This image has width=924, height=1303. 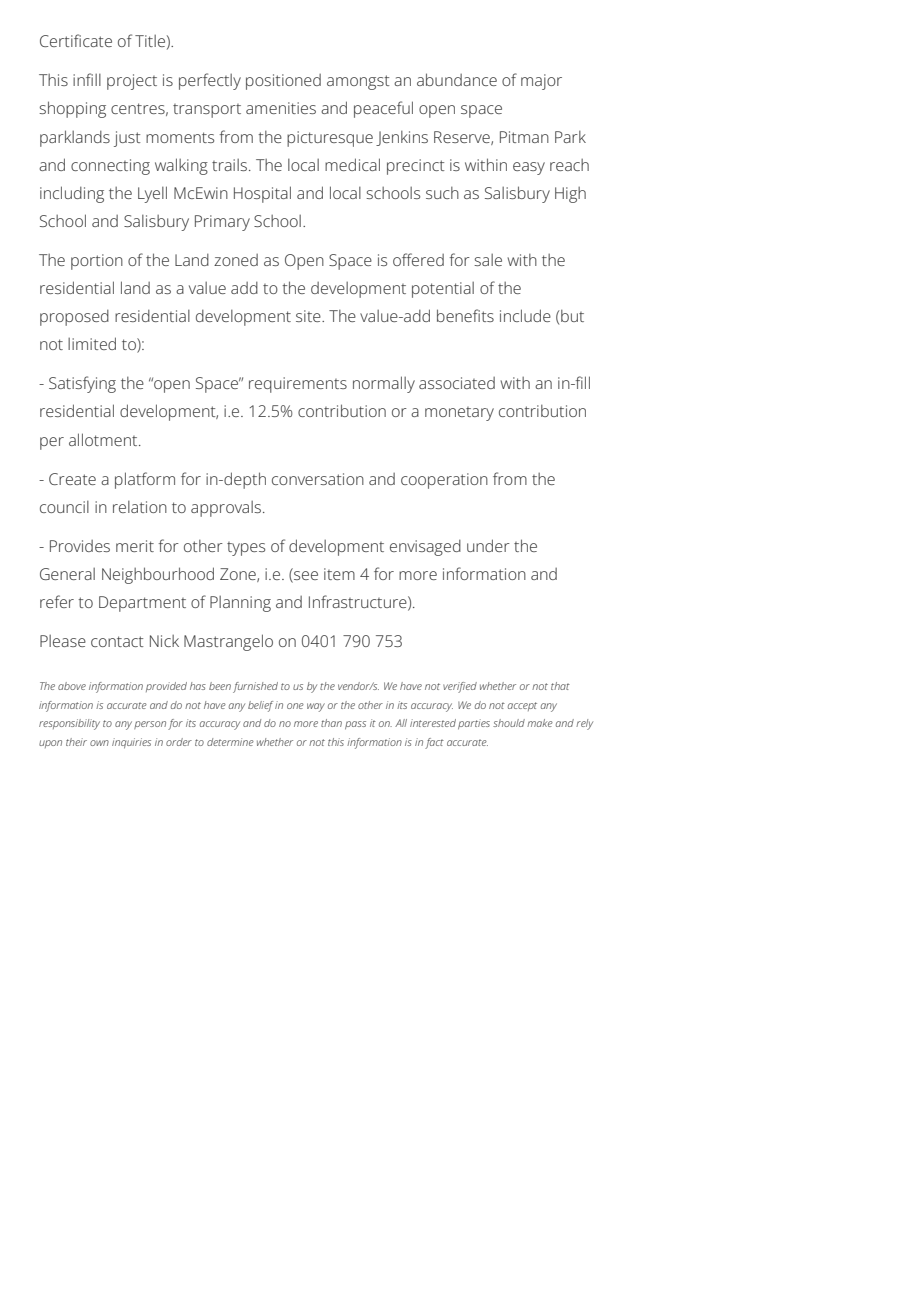 What do you see at coordinates (541, 82) in the image?
I see `major` at bounding box center [541, 82].
